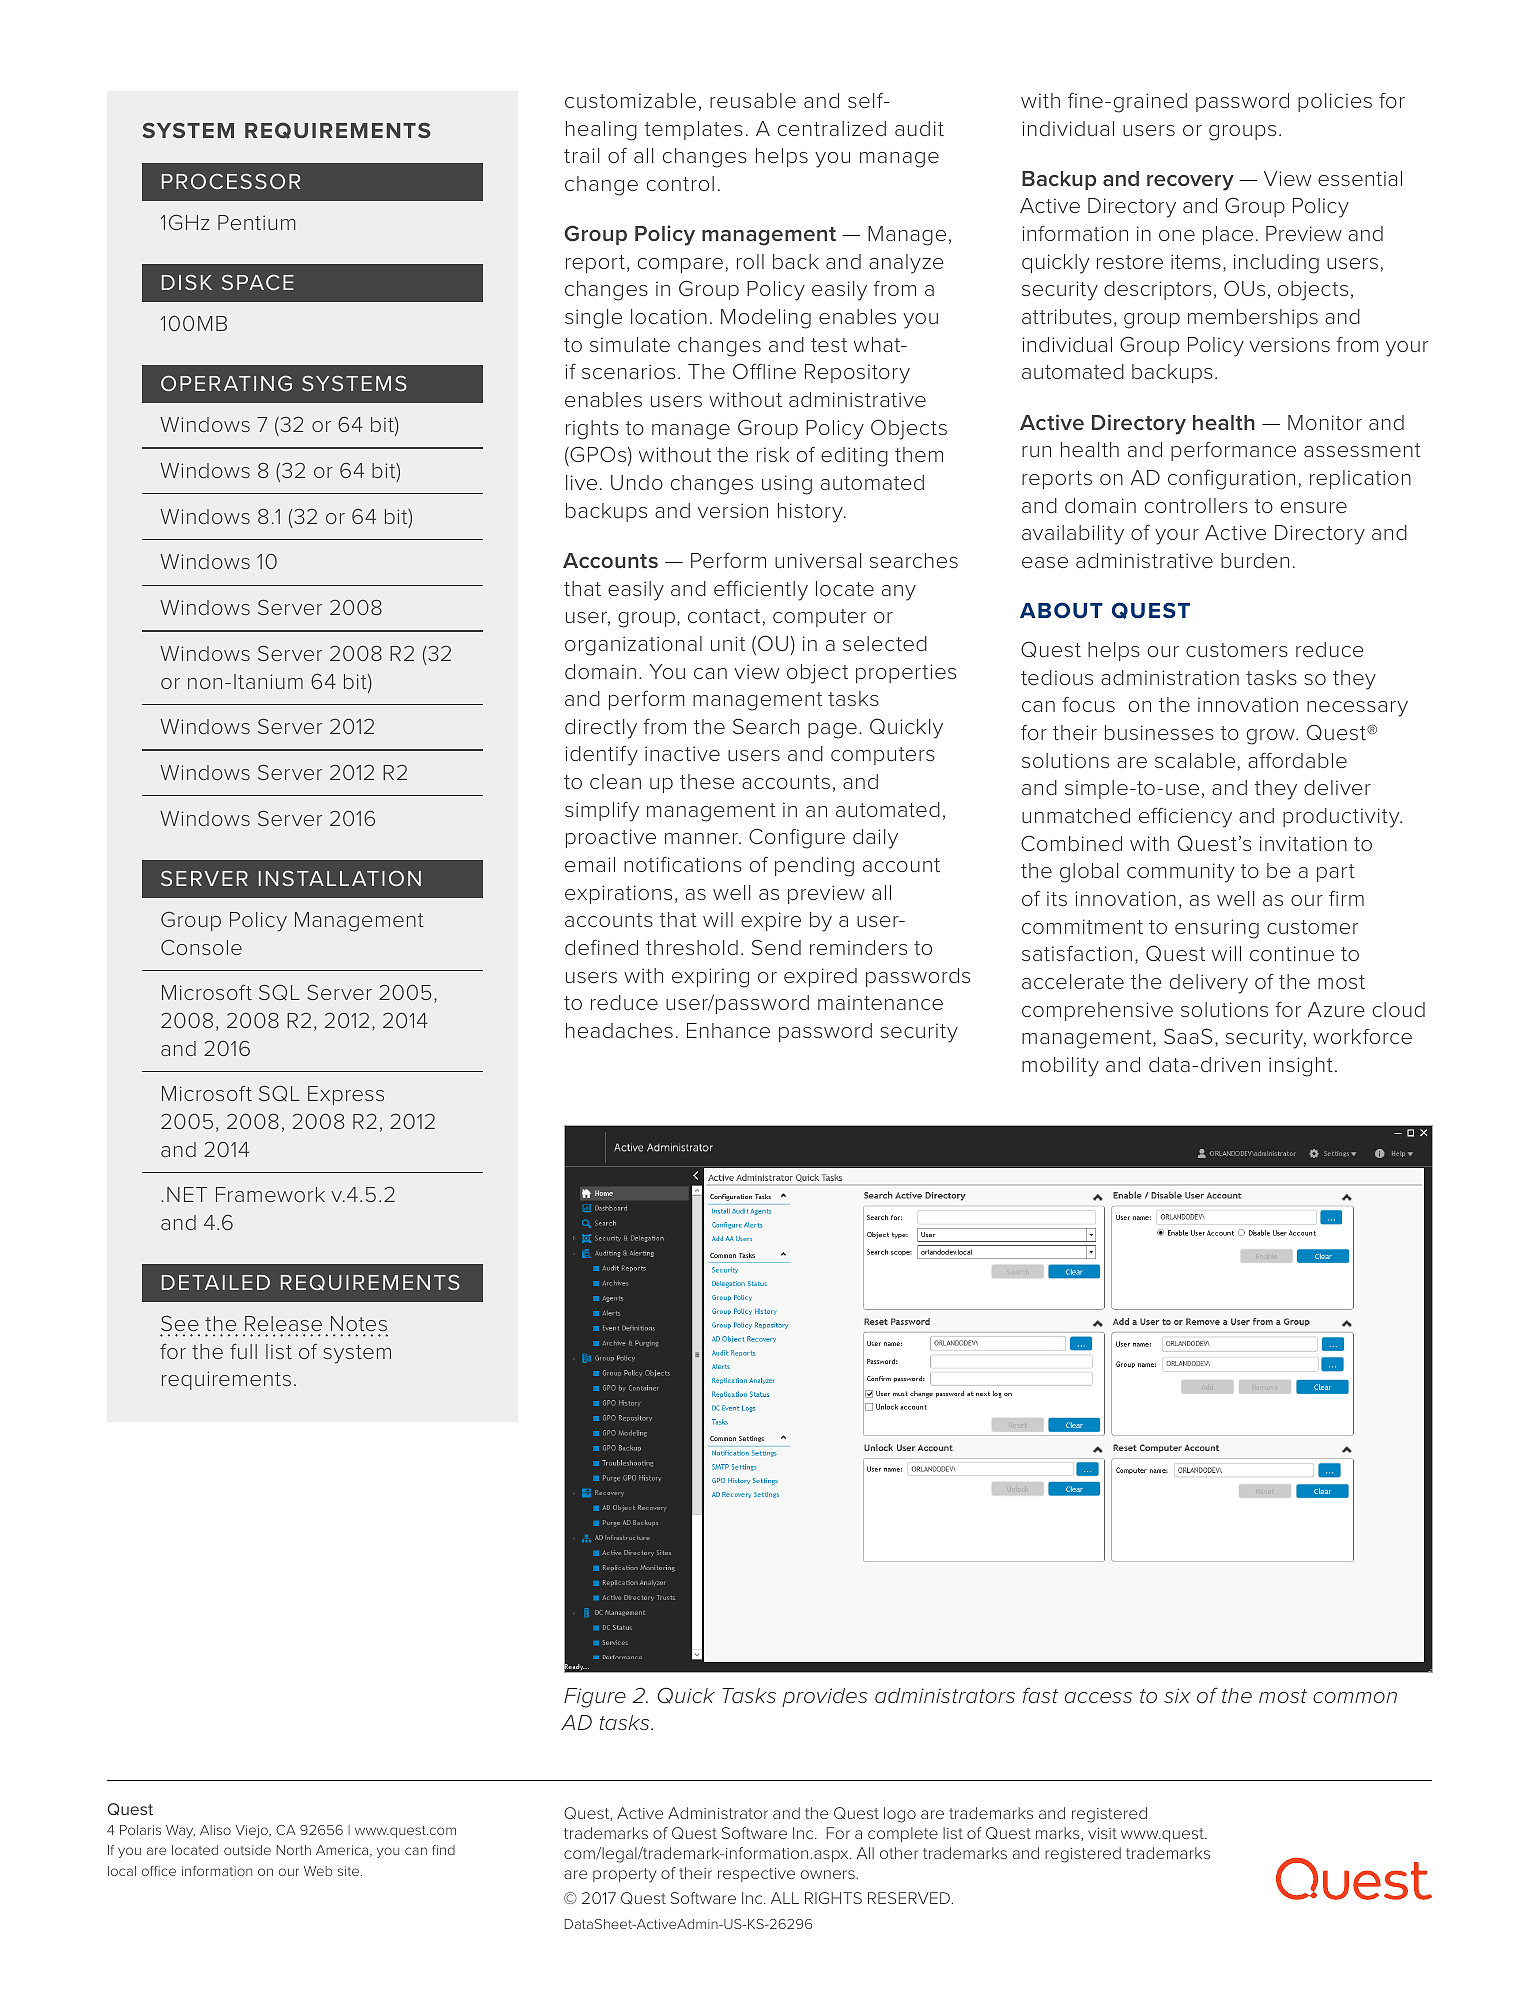 This screenshot has height=1991, width=1539. Describe the element at coordinates (294, 1850) in the screenshot. I see `North` at that location.
